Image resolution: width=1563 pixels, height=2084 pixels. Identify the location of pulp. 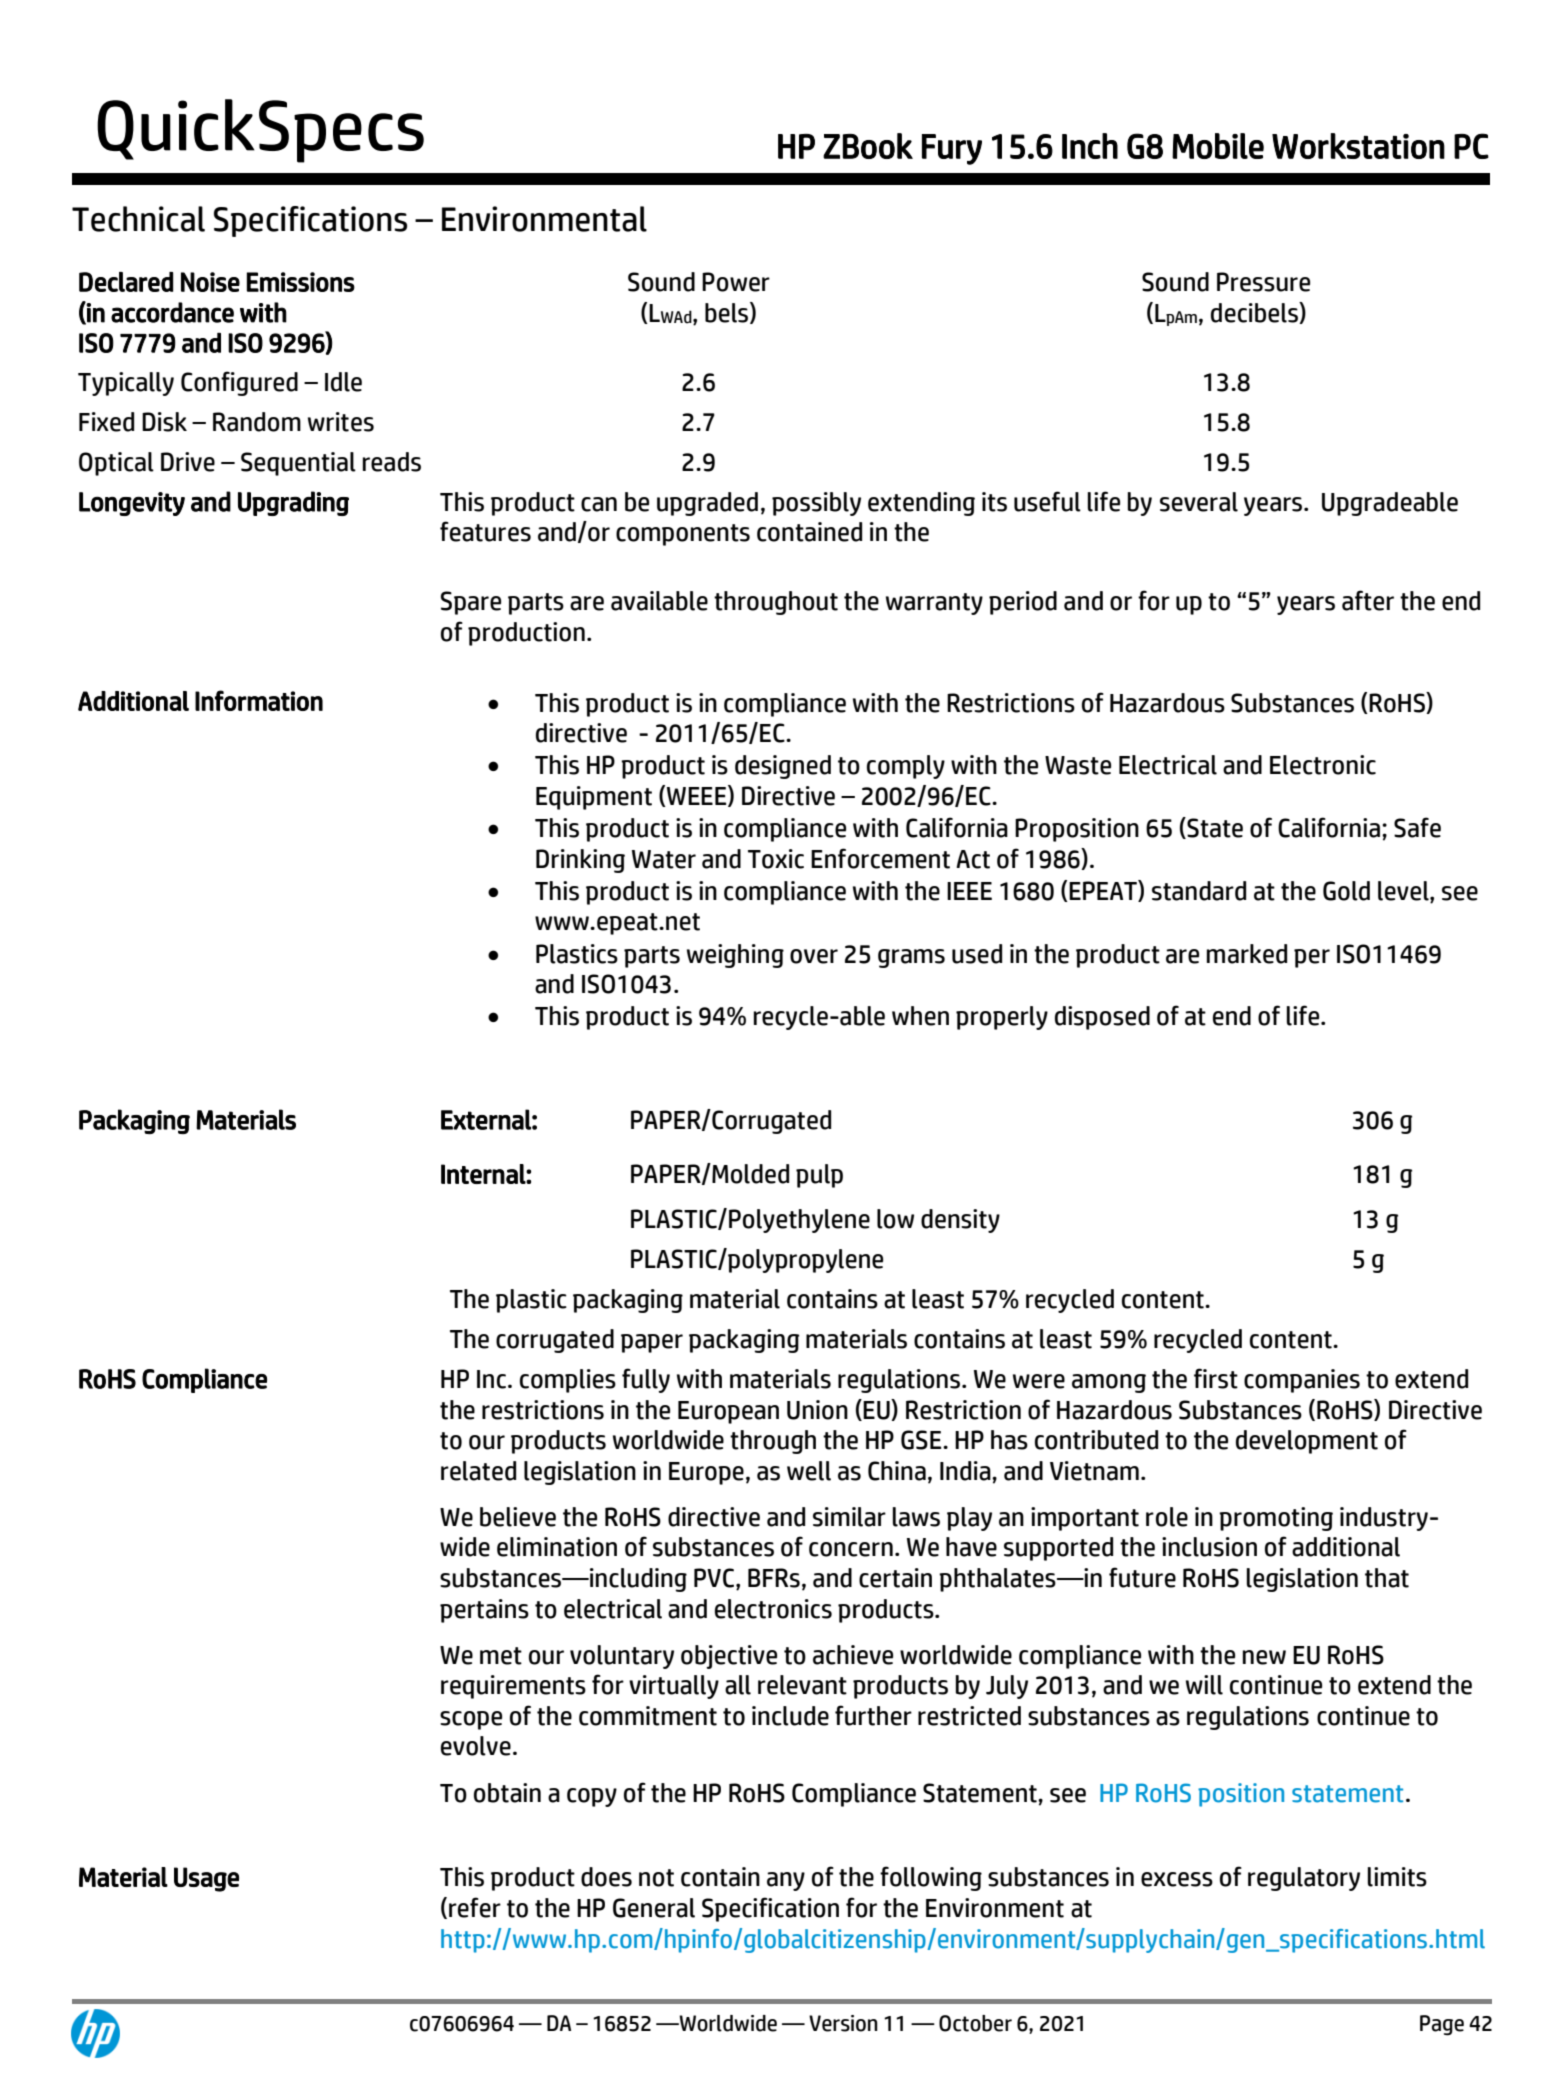
(819, 1176).
